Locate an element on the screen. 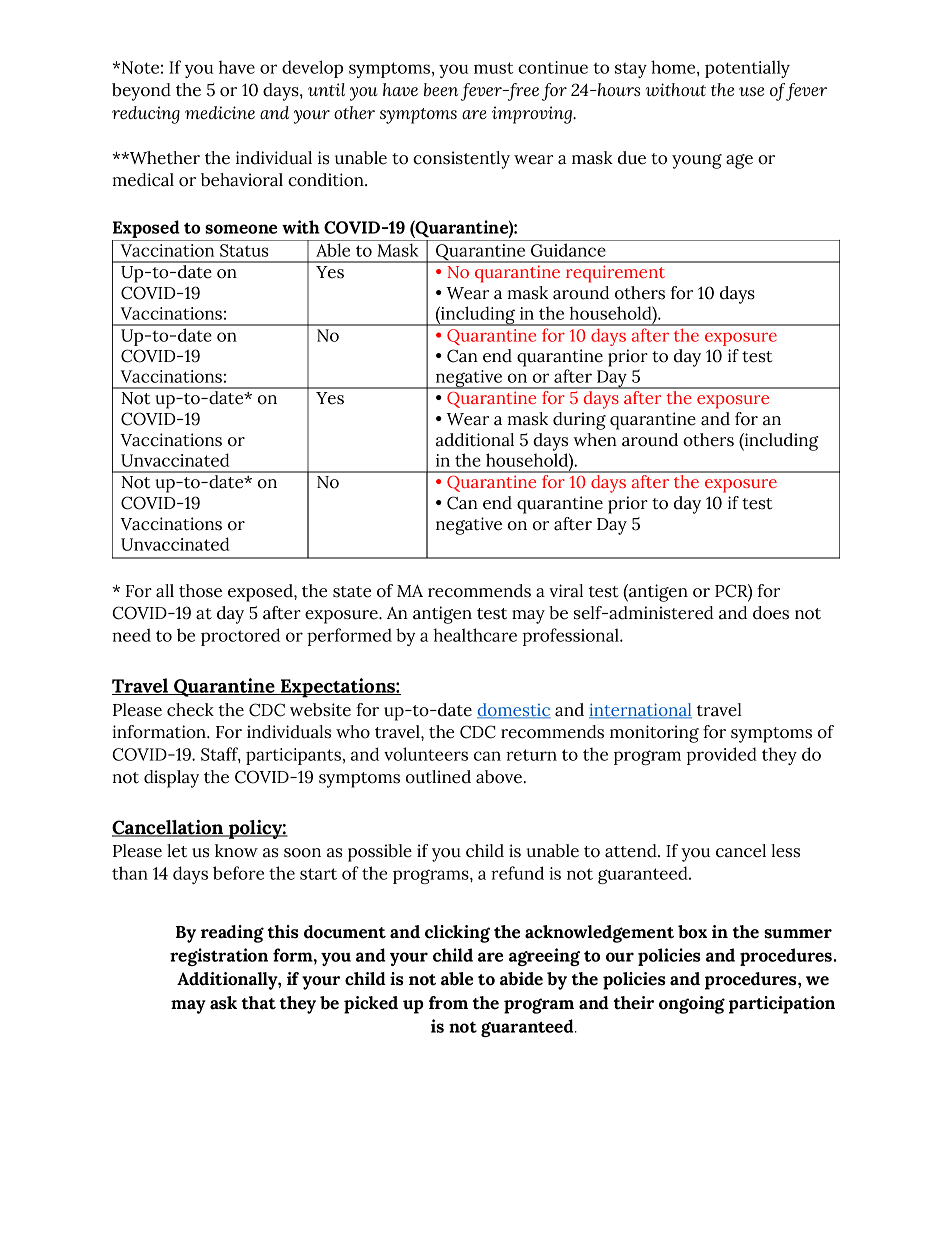 The height and width of the screenshot is (1233, 952). potentially is located at coordinates (747, 69).
